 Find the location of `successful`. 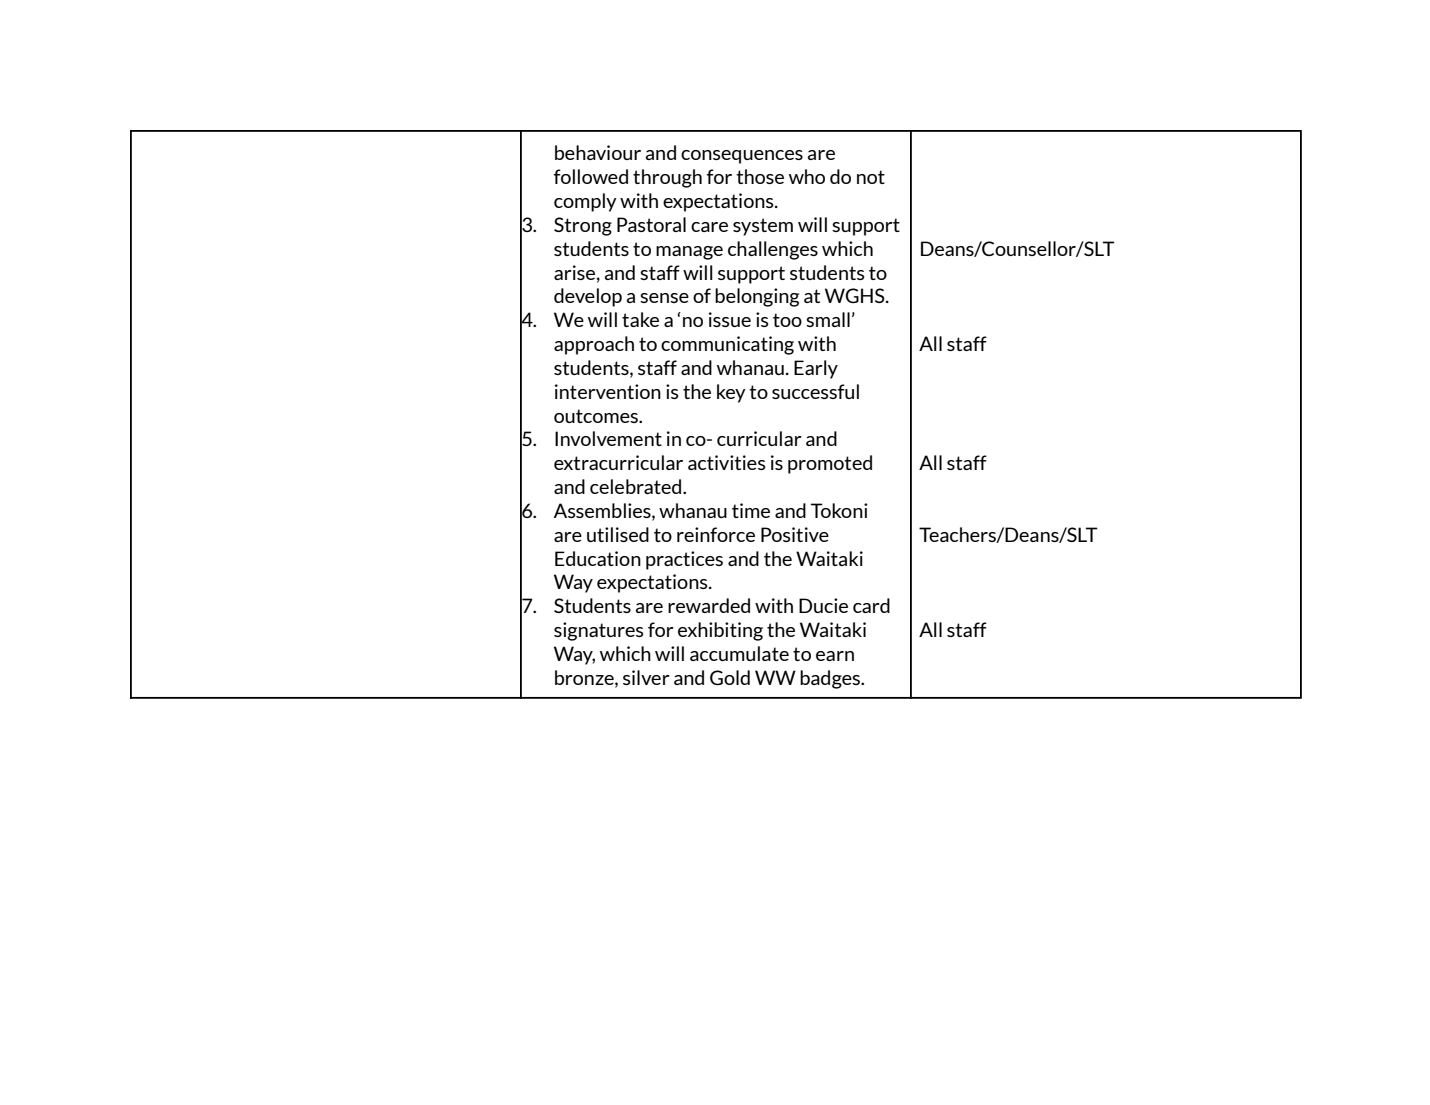

successful is located at coordinates (815, 391).
